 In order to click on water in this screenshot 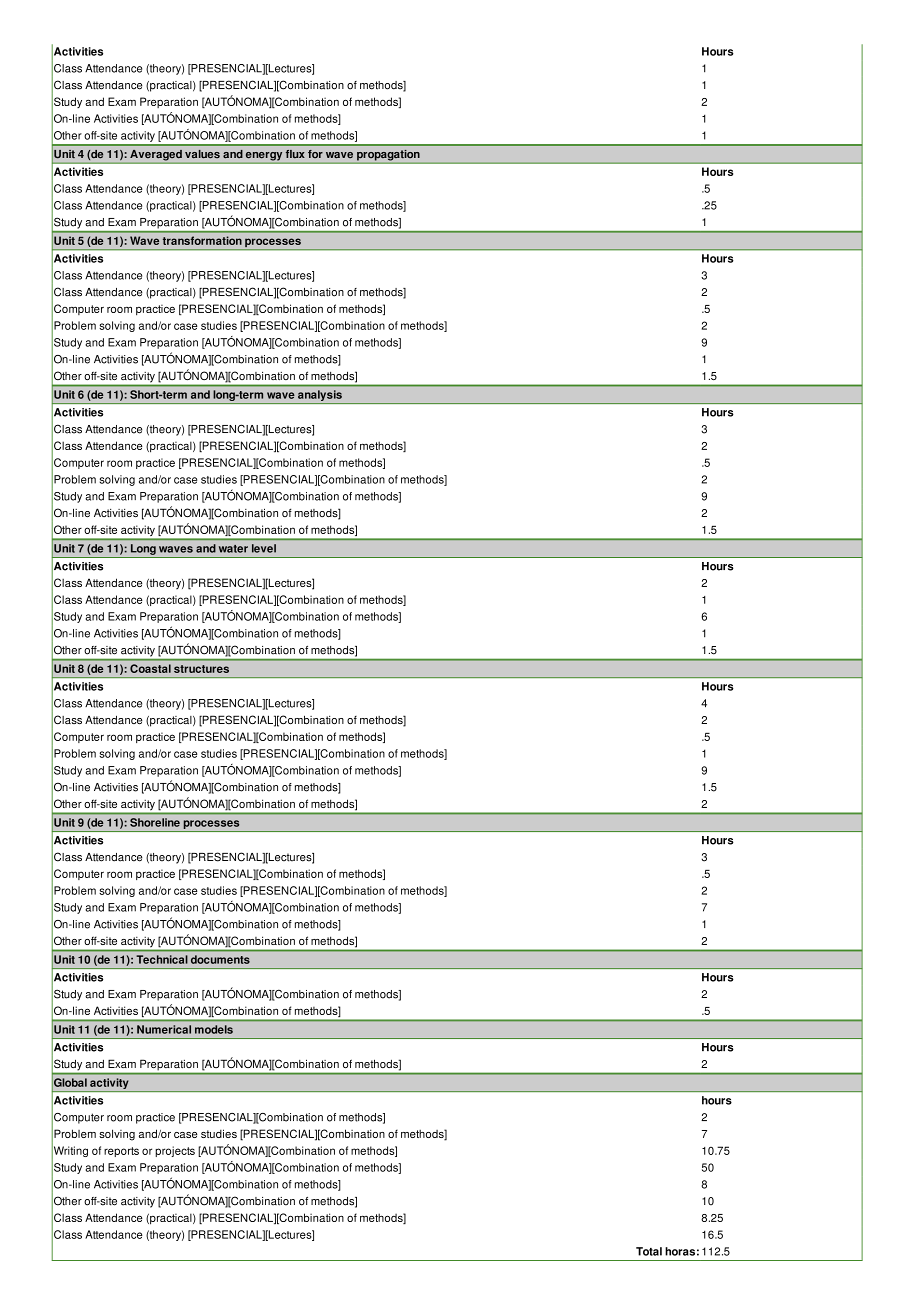, I will do `click(233, 549)`.
